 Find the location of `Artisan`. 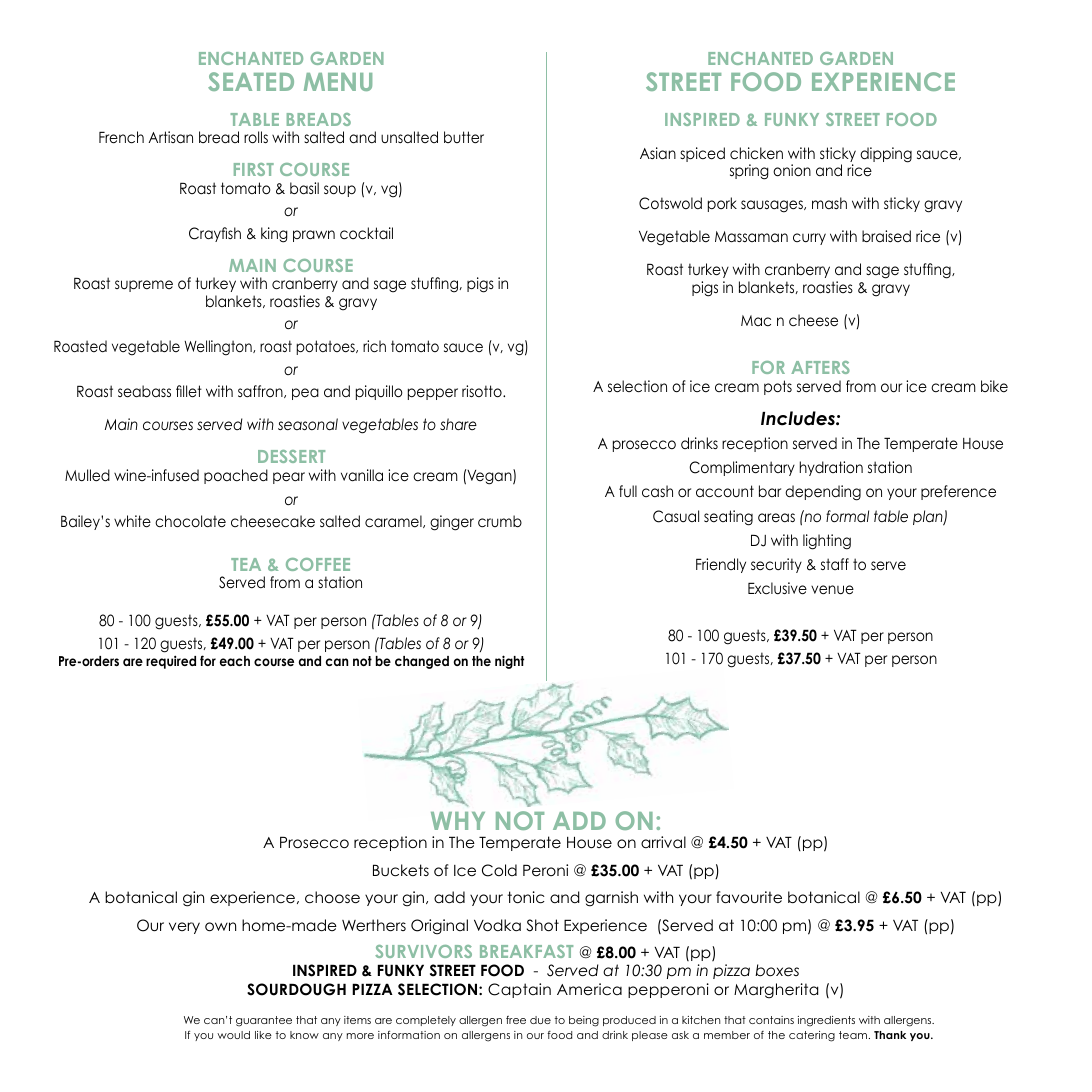

Artisan is located at coordinates (170, 137).
